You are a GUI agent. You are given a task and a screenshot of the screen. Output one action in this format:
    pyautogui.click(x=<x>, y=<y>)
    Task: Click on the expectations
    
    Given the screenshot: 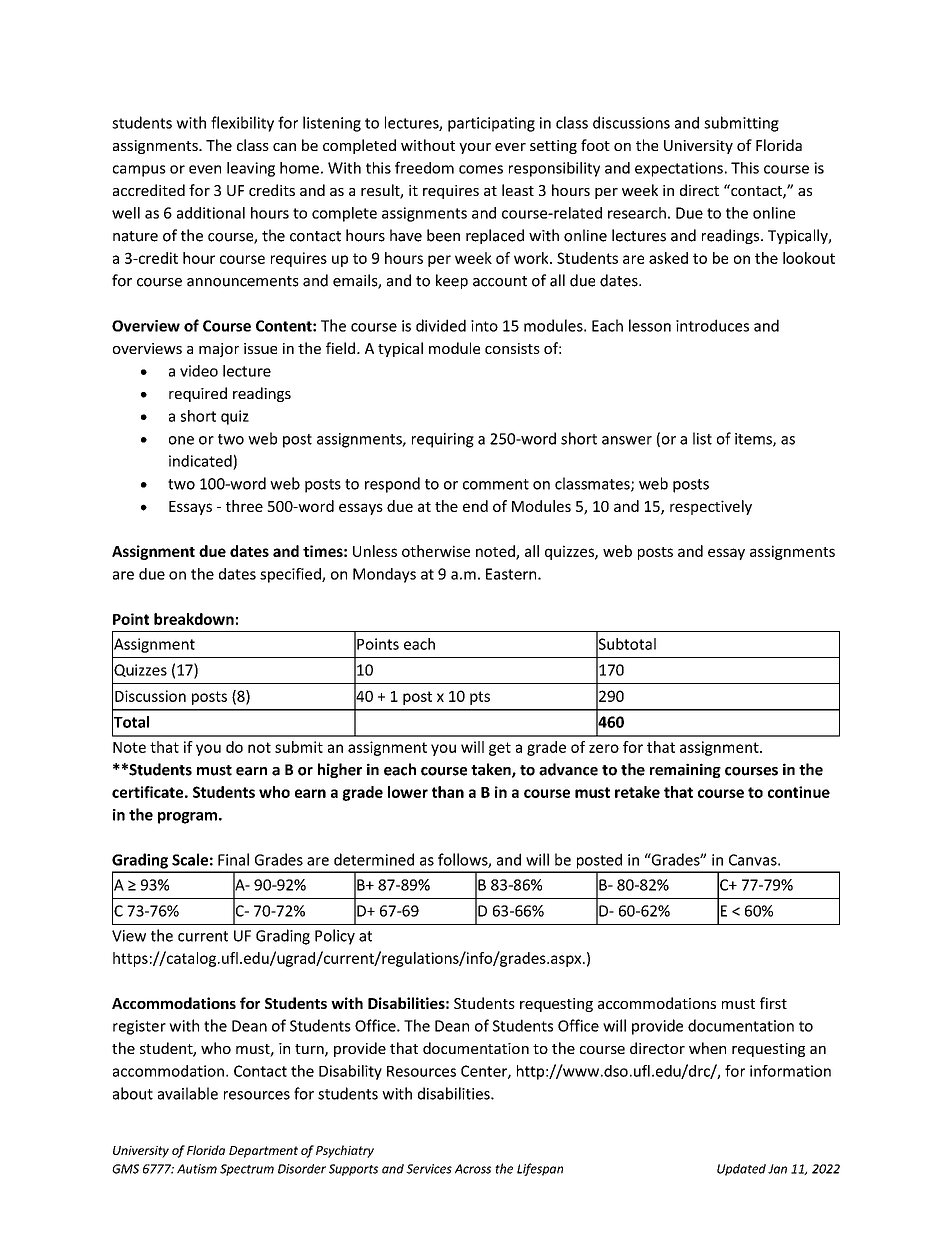 What is the action you would take?
    pyautogui.click(x=679, y=169)
